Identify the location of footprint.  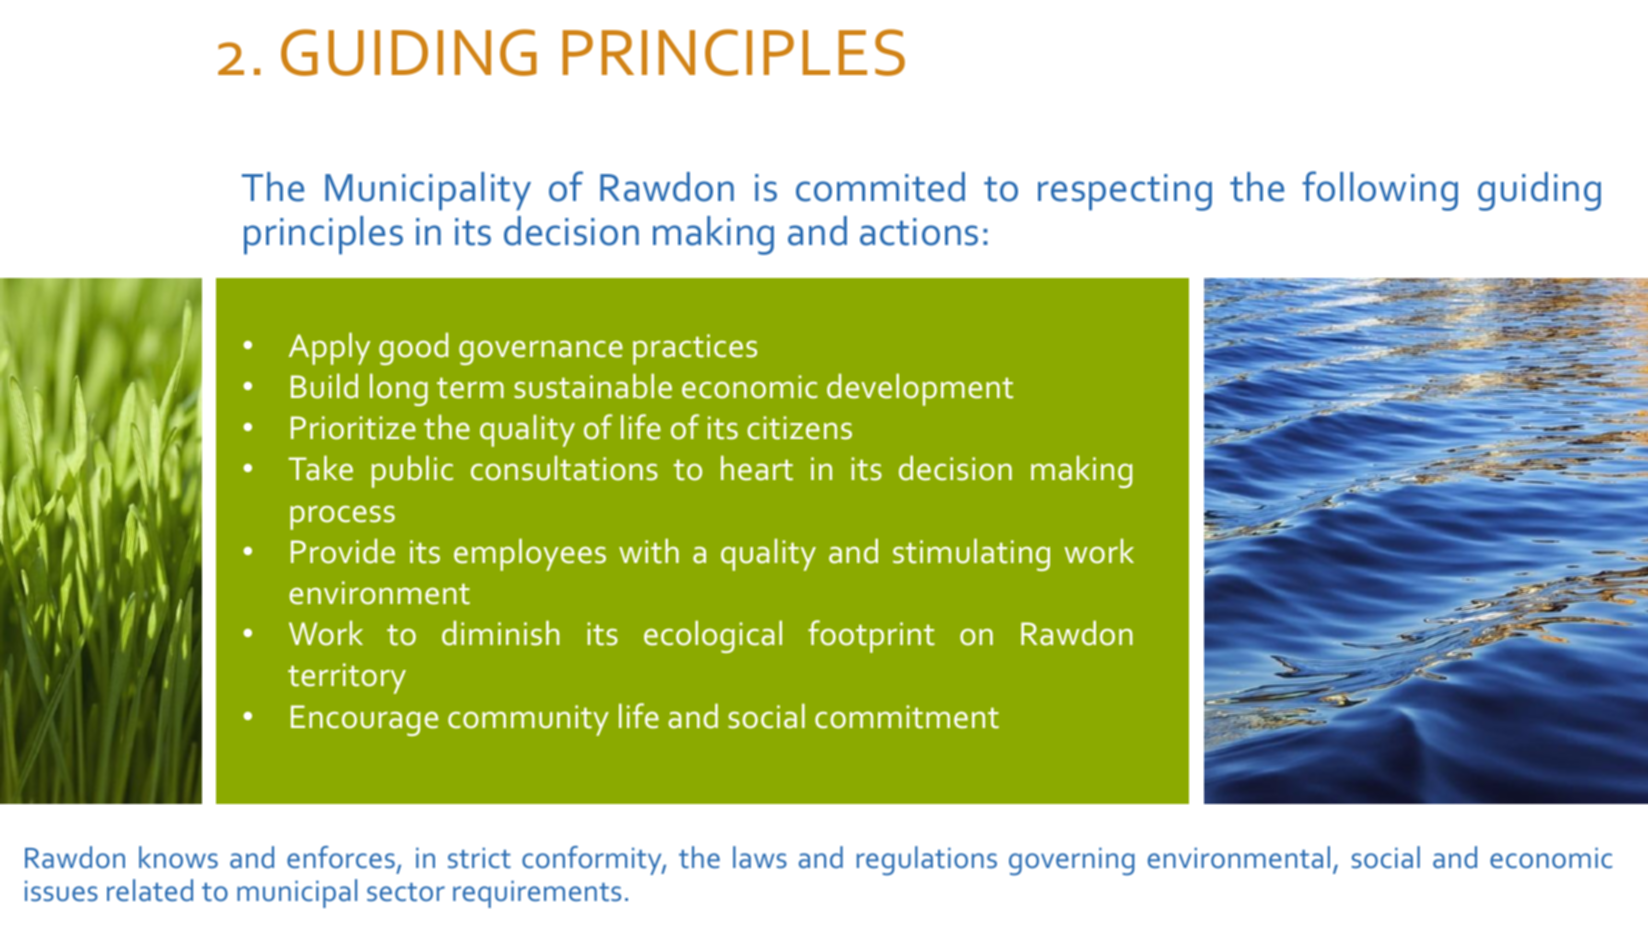
(871, 636).
